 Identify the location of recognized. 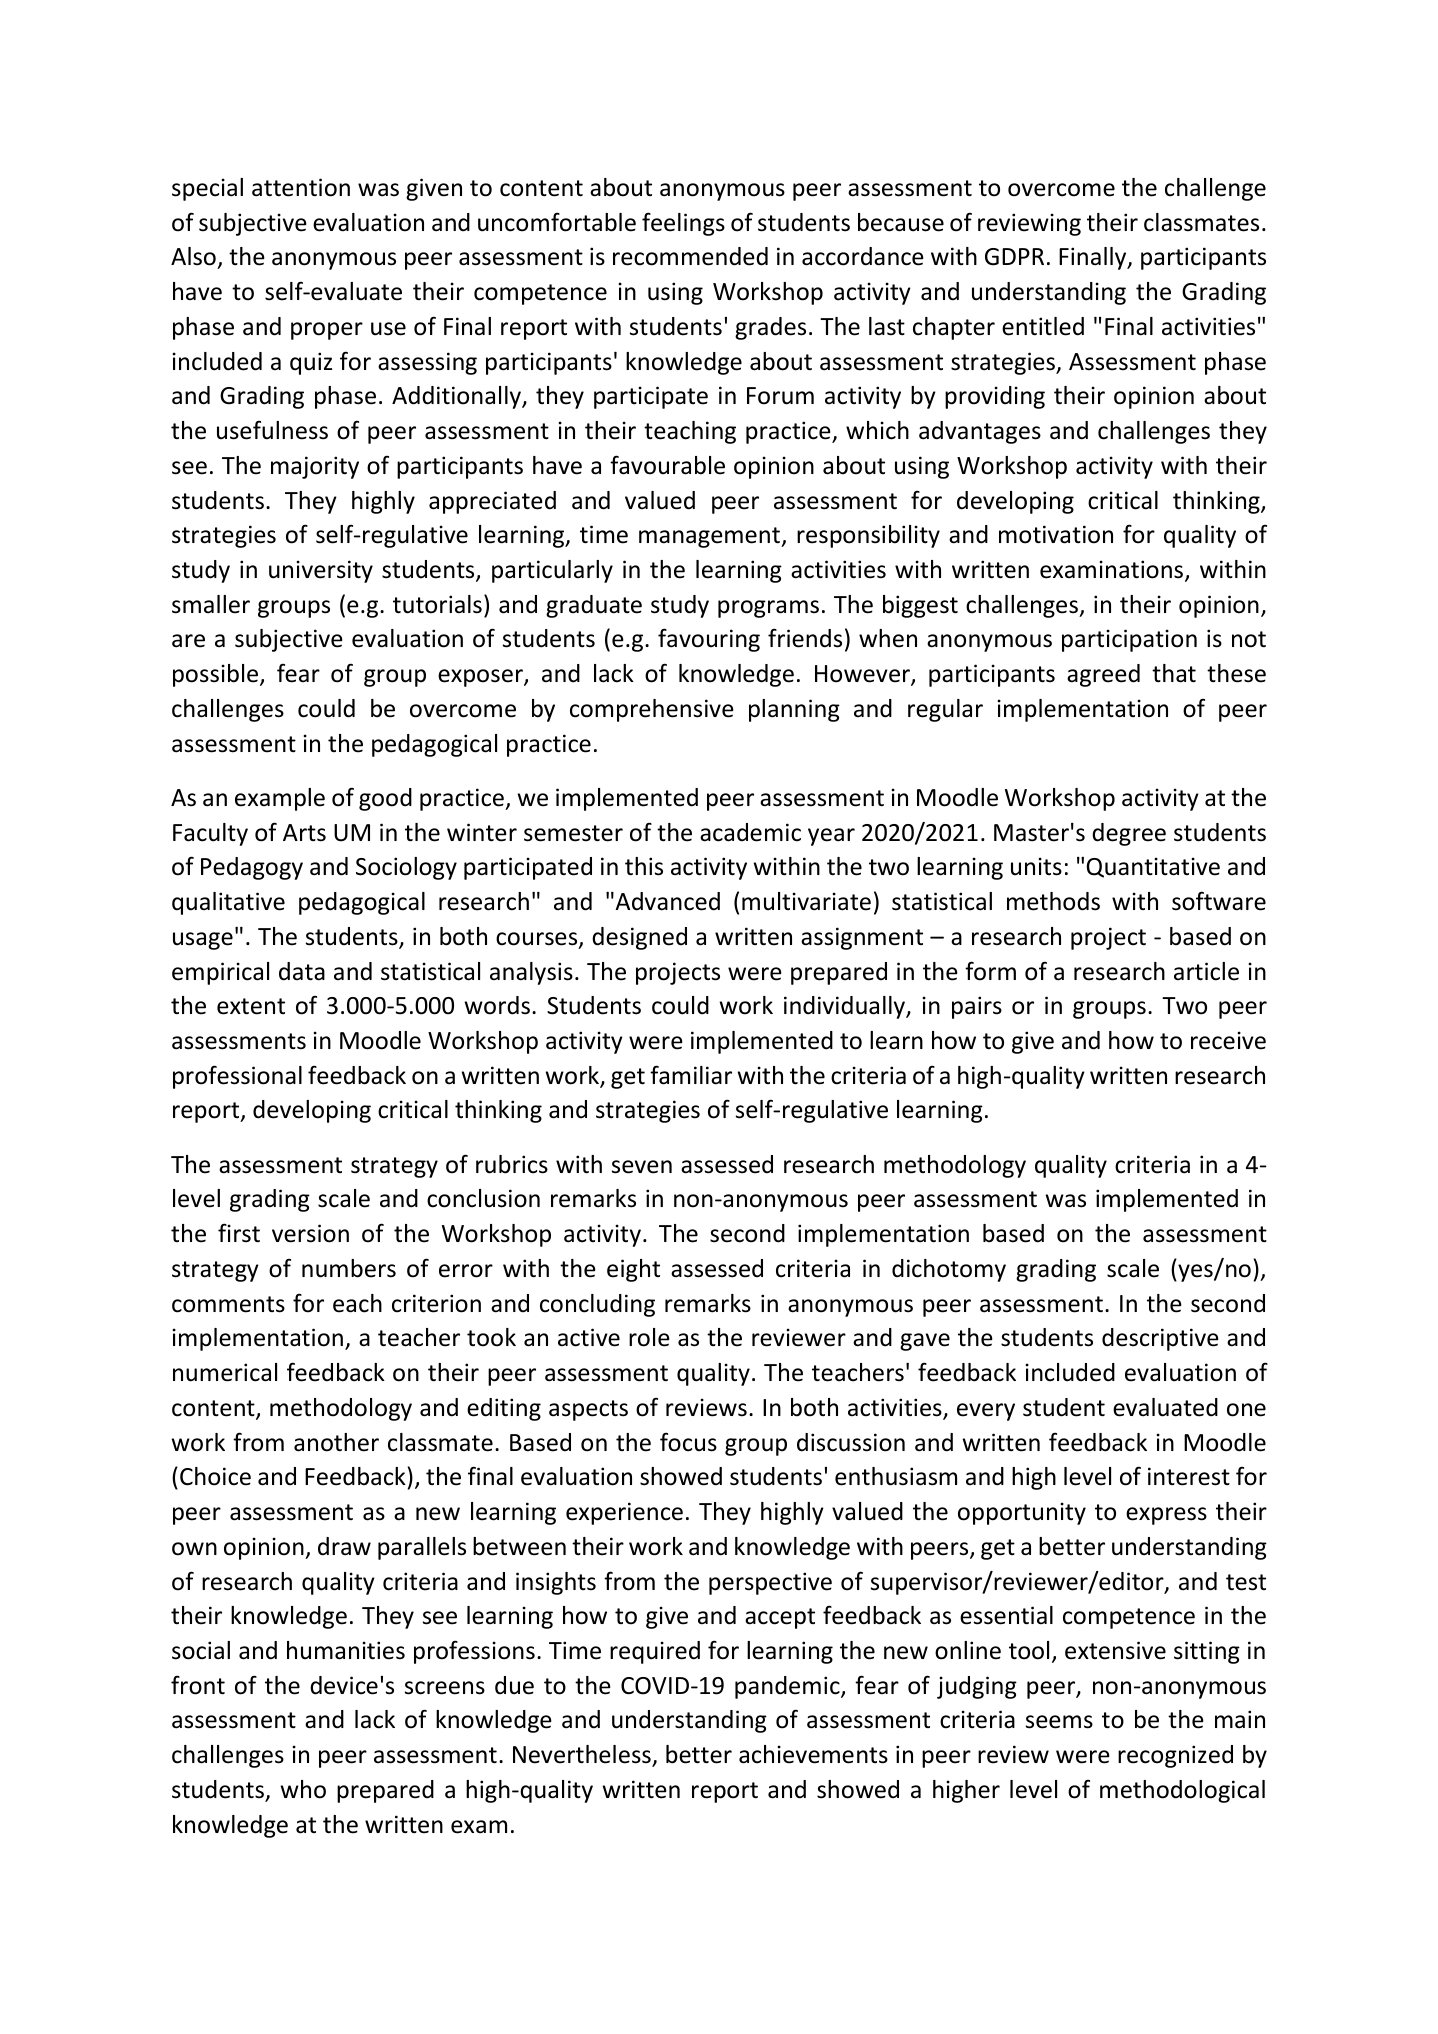
(1175, 1756).
